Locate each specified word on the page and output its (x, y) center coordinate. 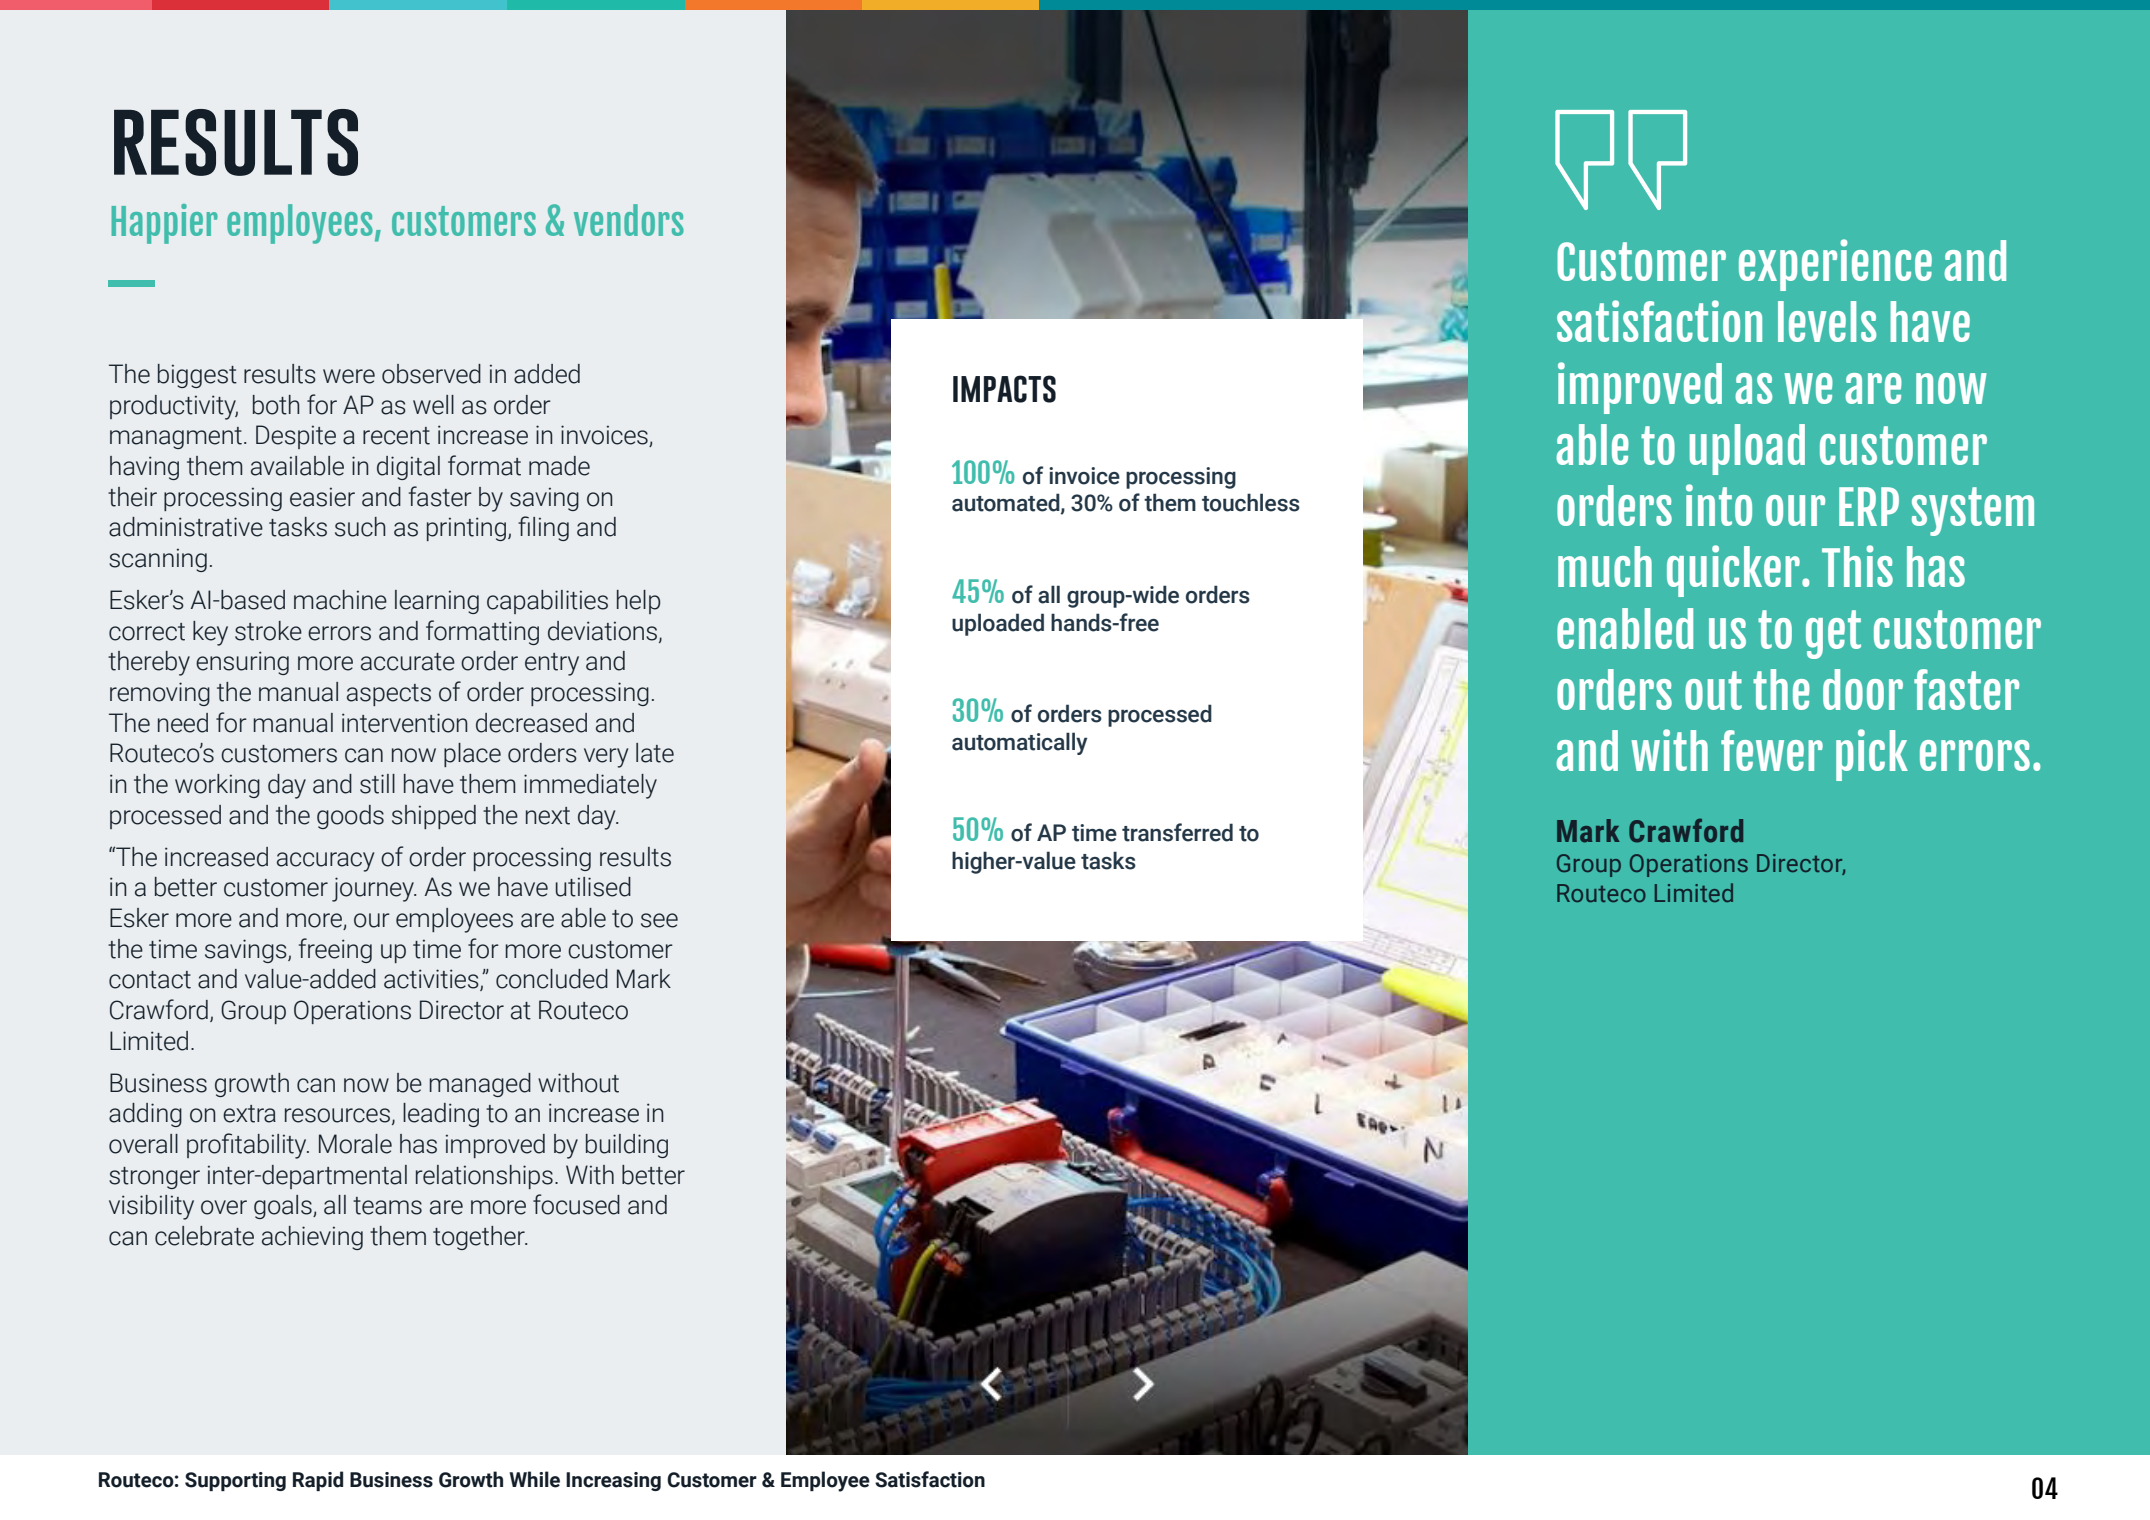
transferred (1177, 832)
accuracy (325, 862)
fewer (1772, 750)
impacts (1004, 389)
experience (1835, 265)
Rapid (318, 1481)
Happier (165, 224)
